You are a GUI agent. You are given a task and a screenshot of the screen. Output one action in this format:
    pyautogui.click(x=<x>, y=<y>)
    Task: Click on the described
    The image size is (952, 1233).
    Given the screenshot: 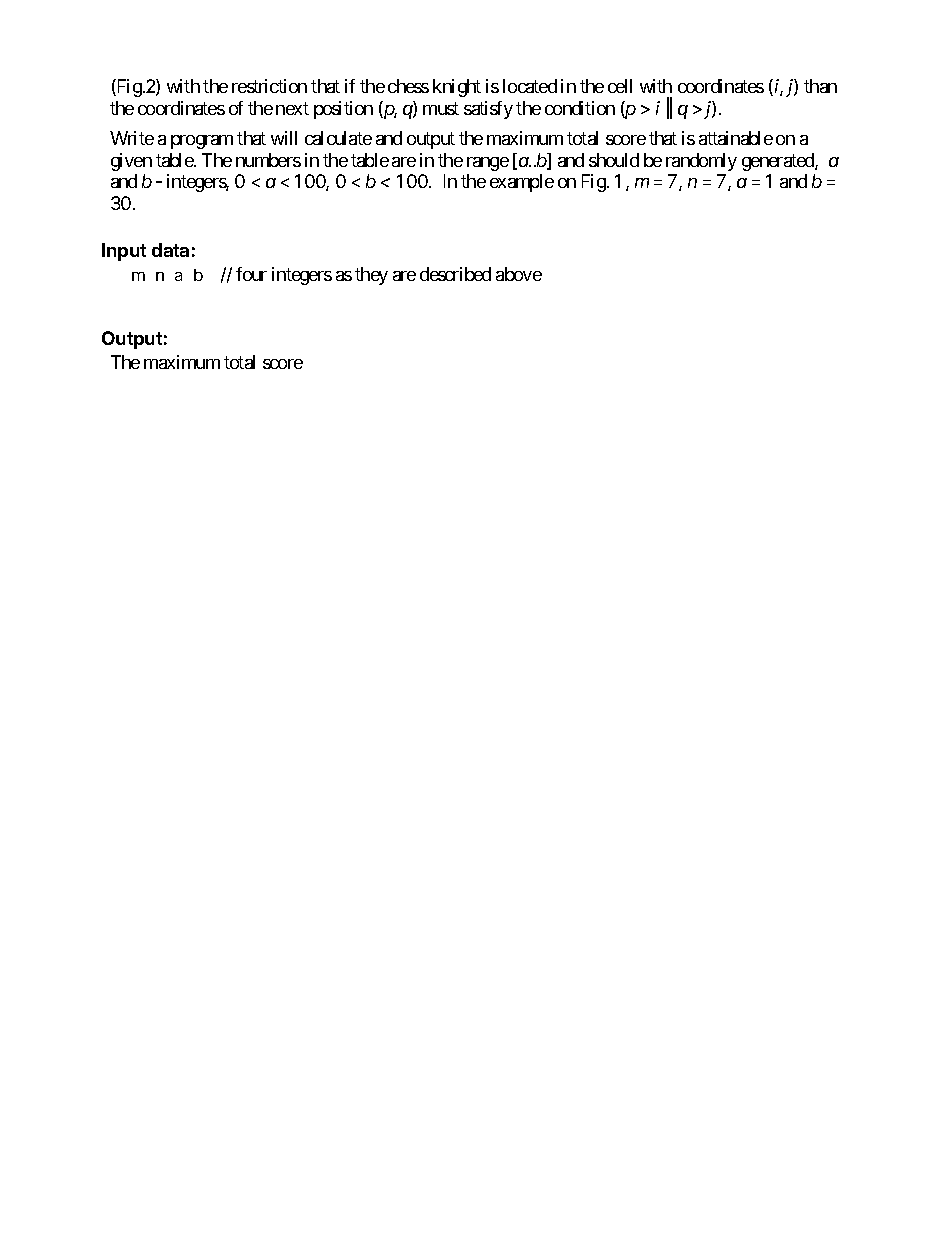 What is the action you would take?
    pyautogui.click(x=455, y=274)
